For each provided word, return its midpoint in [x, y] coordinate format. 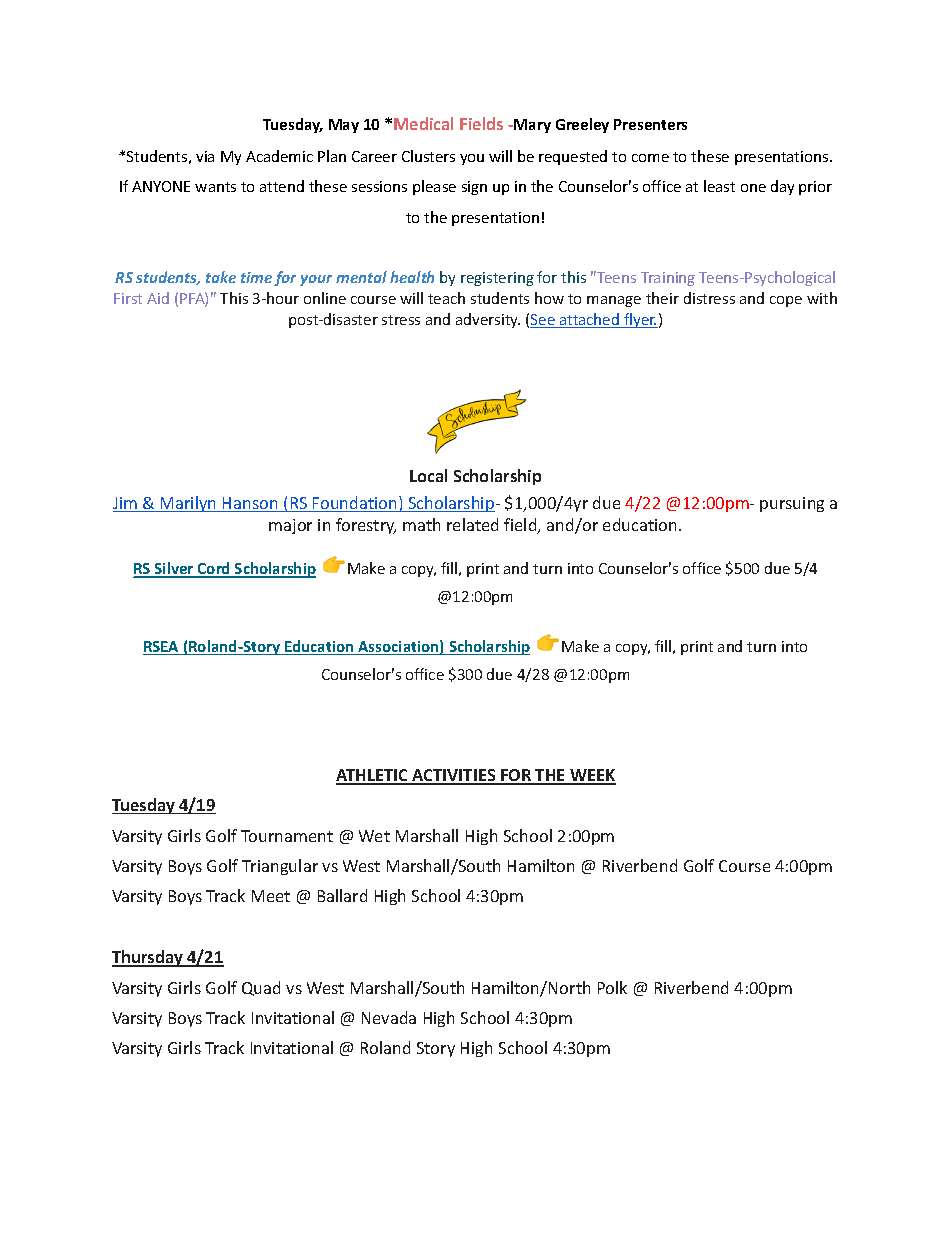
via [205, 156]
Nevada [389, 1017]
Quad [261, 988]
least [719, 186]
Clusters [428, 156]
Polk [612, 987]
